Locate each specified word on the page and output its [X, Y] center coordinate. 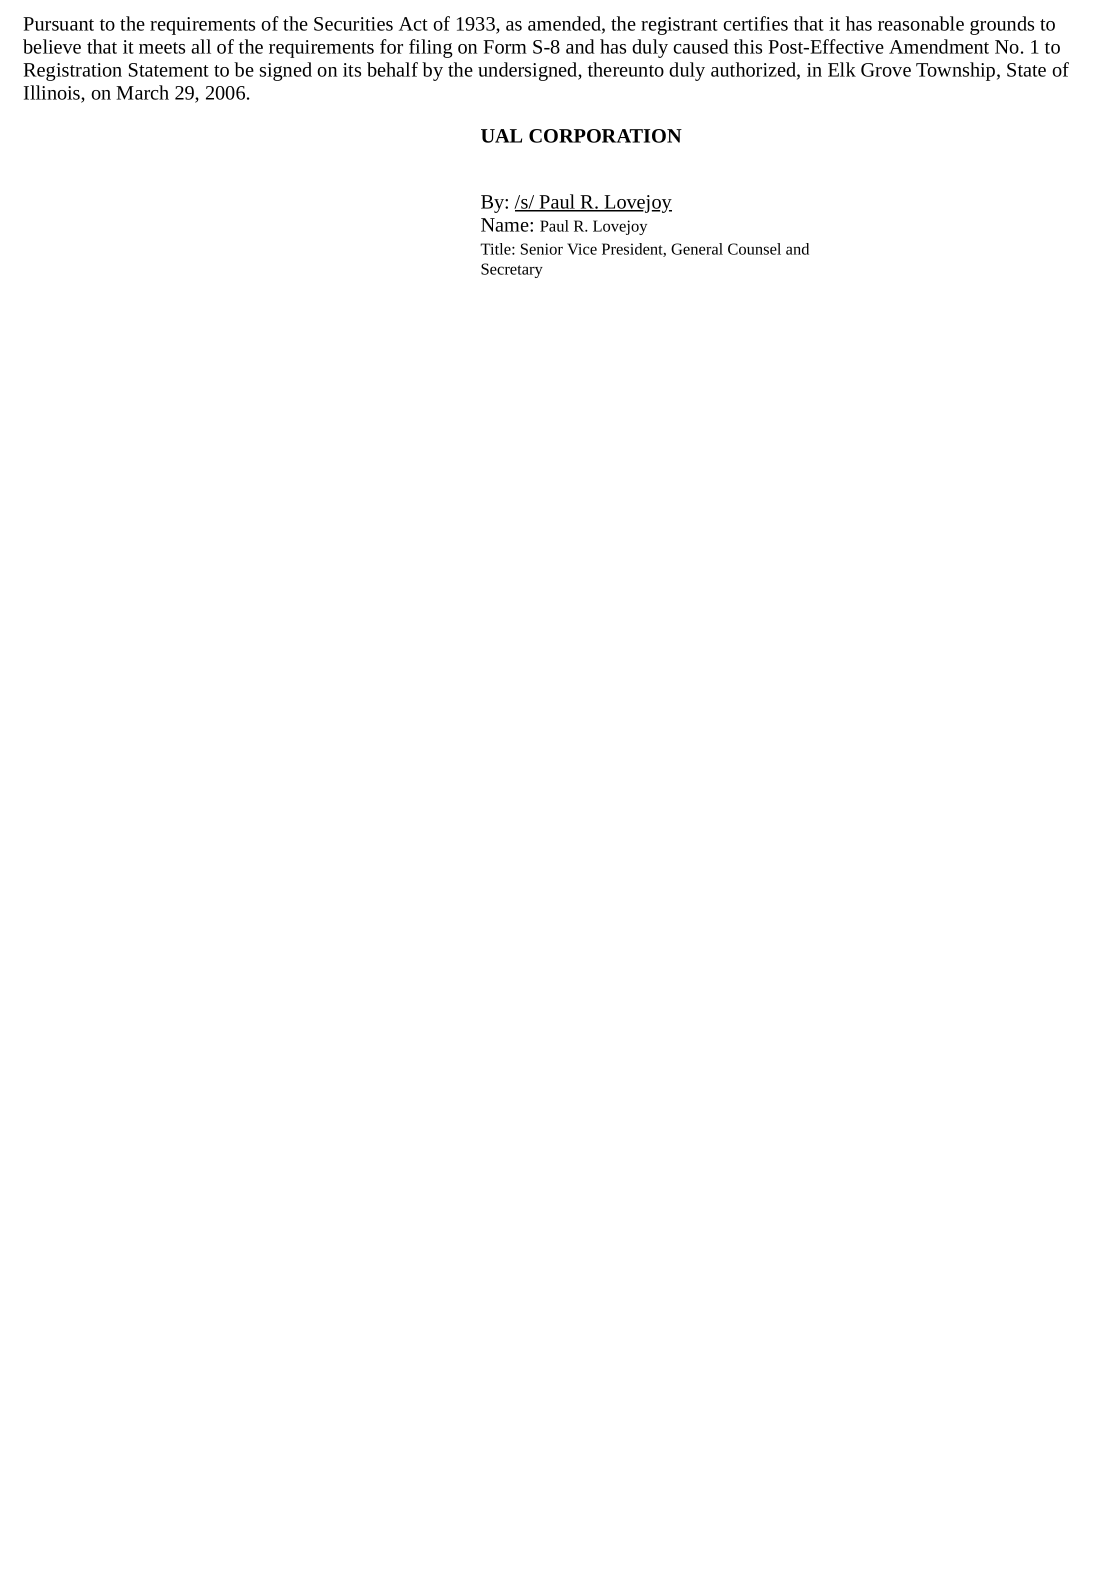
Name [506, 225]
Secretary [512, 270]
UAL [501, 136]
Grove [886, 70]
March [142, 92]
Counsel [754, 249]
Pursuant [58, 24]
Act [413, 24]
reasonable [921, 23]
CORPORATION [605, 136]
